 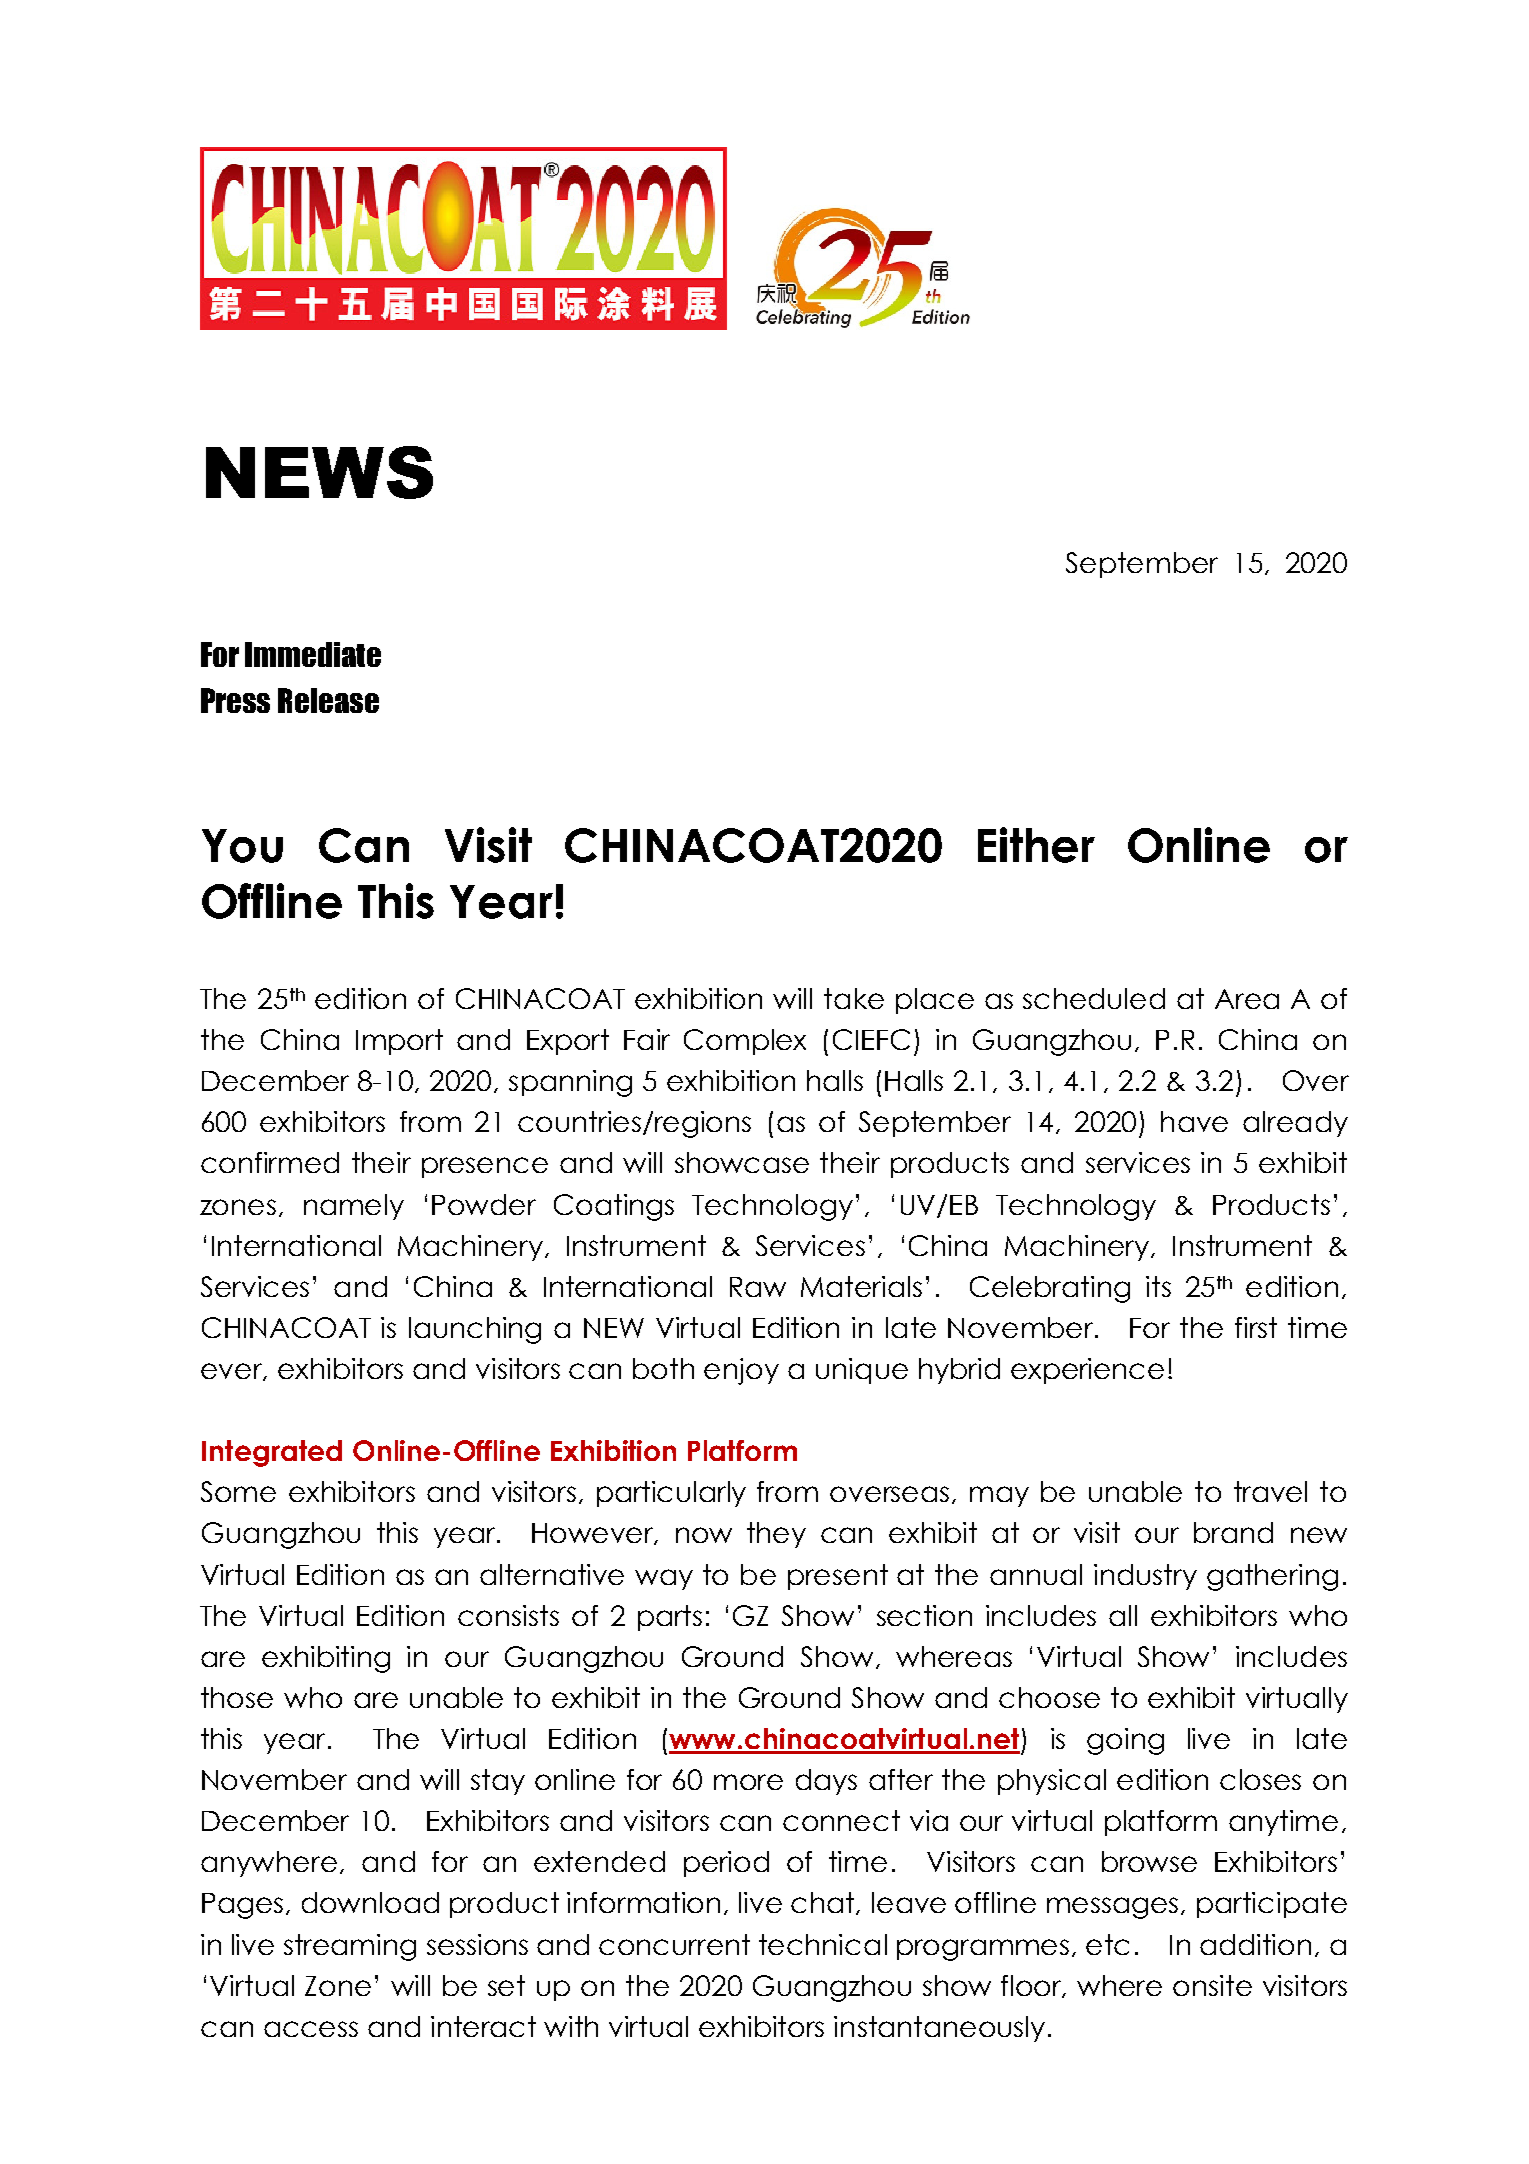 I want to click on its, so click(x=1158, y=1286).
